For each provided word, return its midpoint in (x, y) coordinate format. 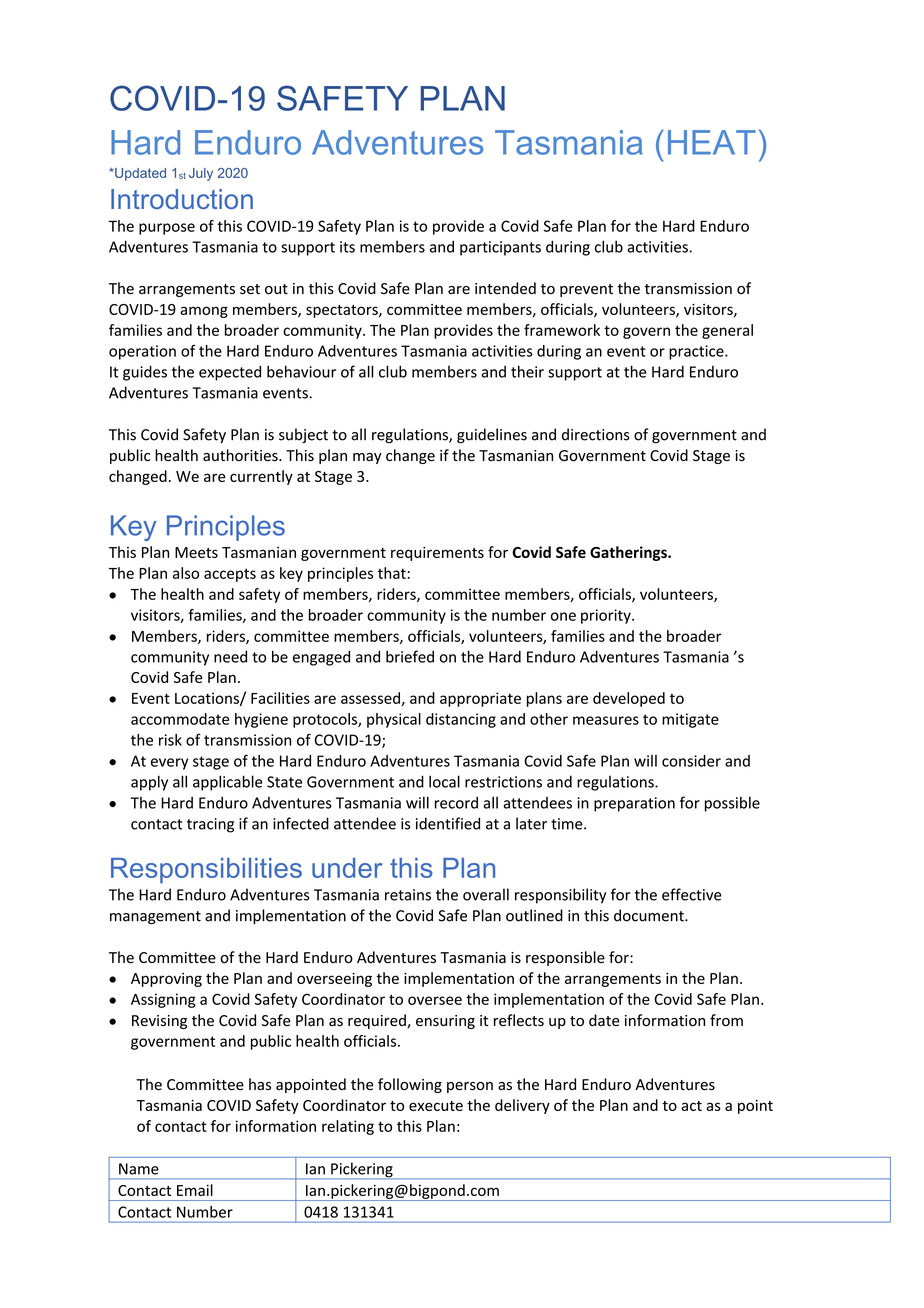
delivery (522, 1106)
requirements (437, 554)
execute (436, 1106)
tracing (210, 825)
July (201, 174)
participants (500, 248)
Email (195, 1190)
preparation (634, 804)
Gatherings (629, 553)
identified (448, 823)
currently (261, 477)
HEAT (712, 142)
